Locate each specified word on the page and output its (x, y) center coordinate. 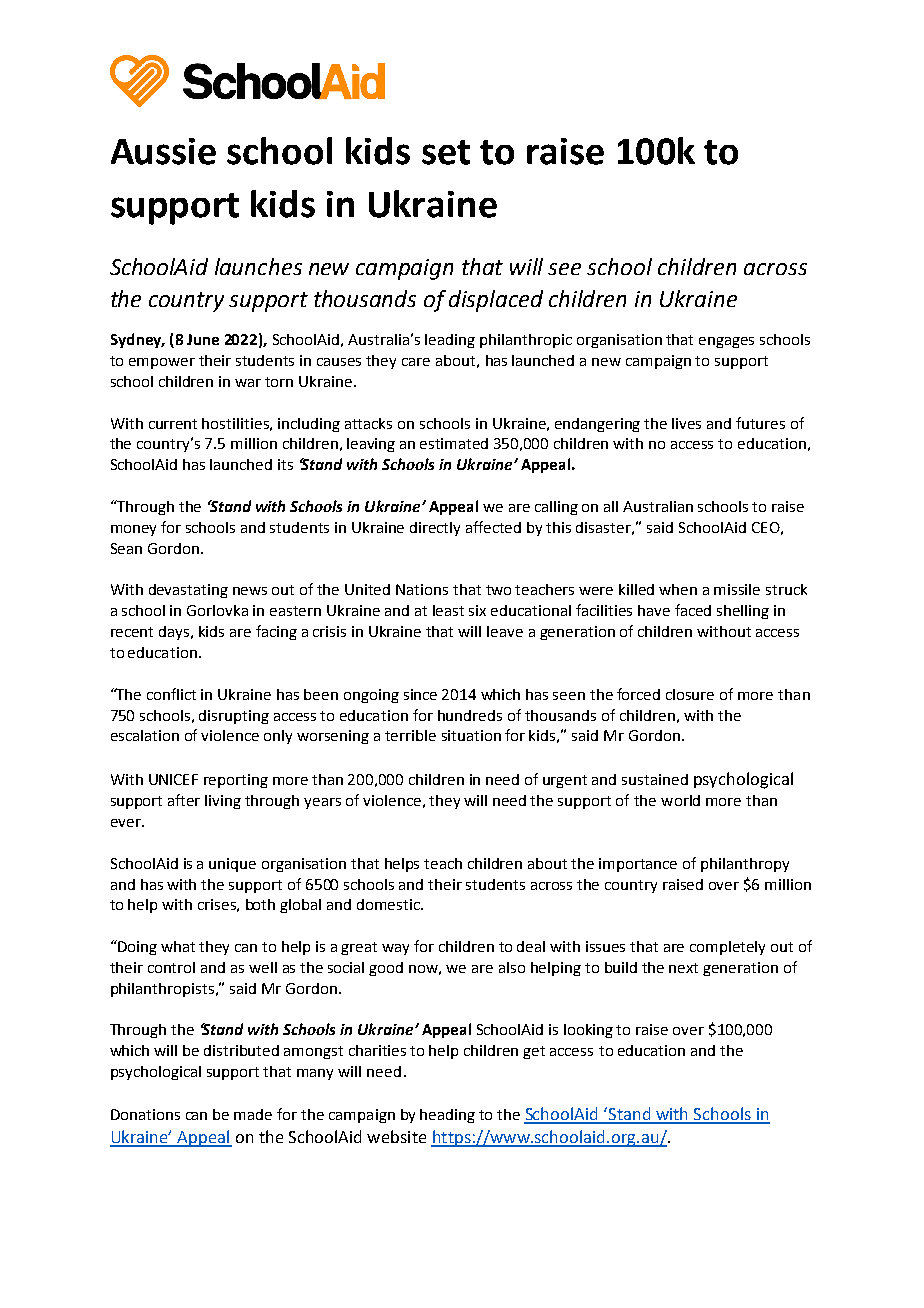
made (253, 1114)
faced (693, 610)
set (446, 152)
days (175, 633)
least (448, 610)
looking (588, 1031)
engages (726, 342)
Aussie (163, 151)
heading (447, 1116)
